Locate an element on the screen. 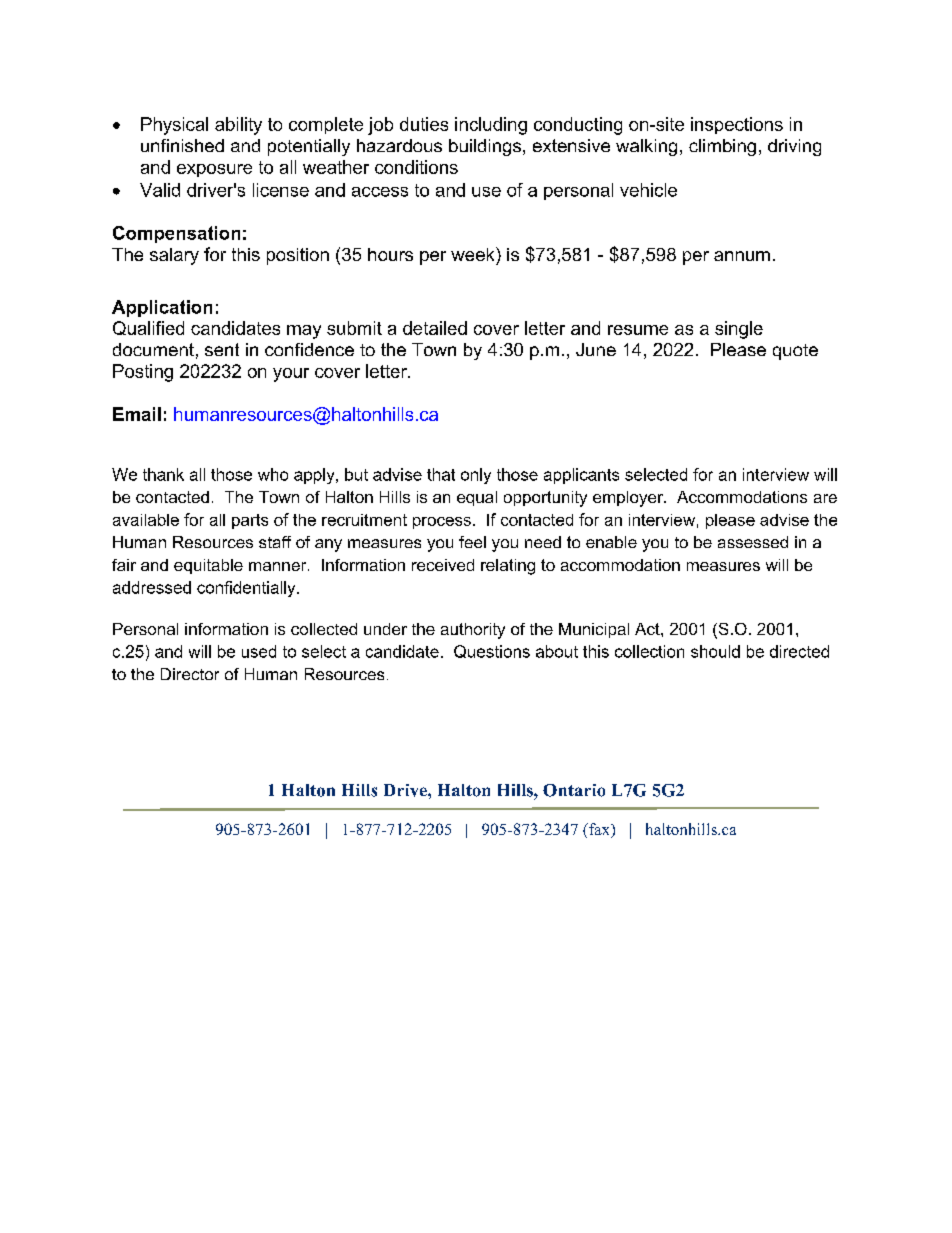 This screenshot has height=1233, width=952. Director is located at coordinates (190, 674).
